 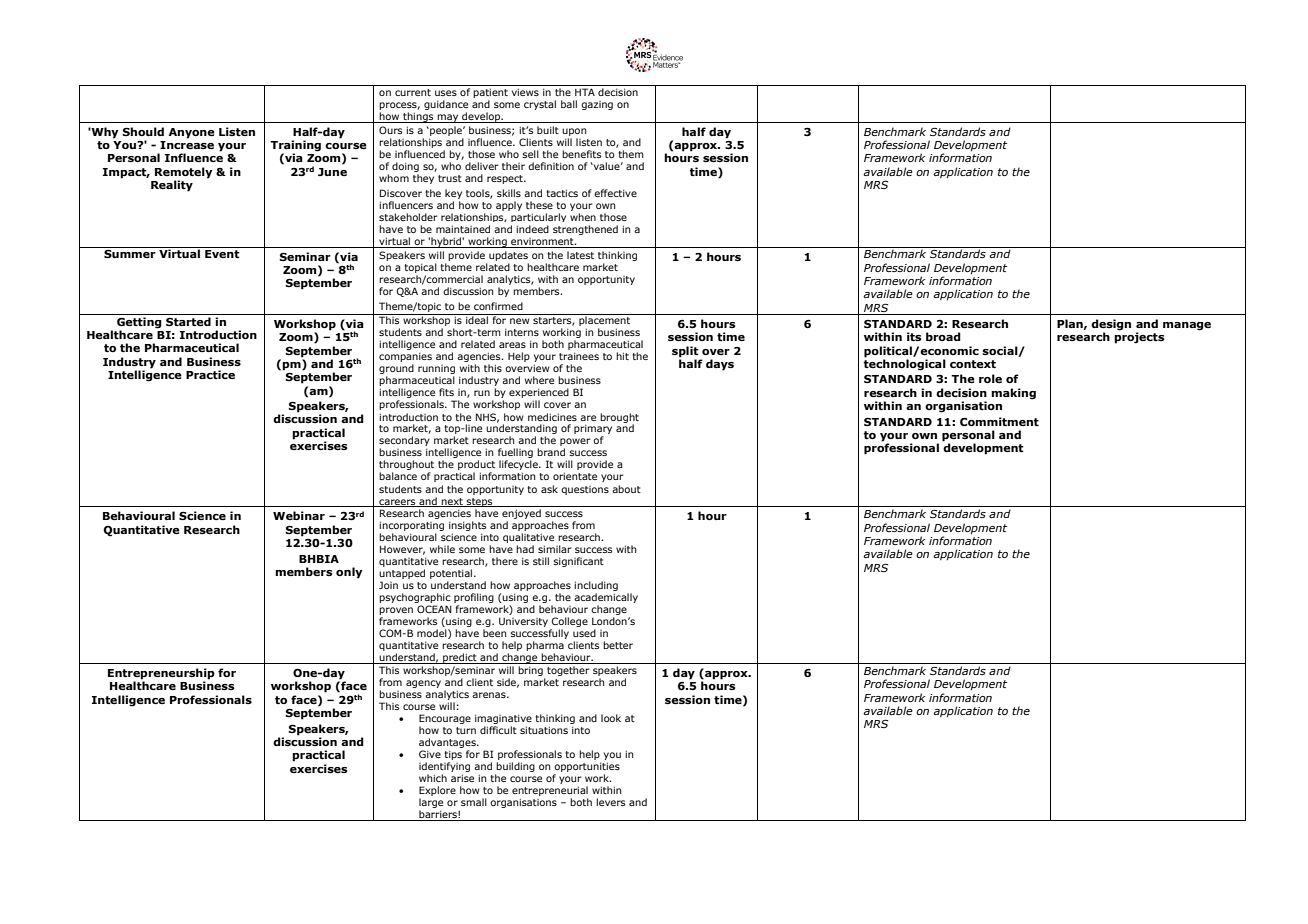 I want to click on Anyone, so click(x=192, y=133).
